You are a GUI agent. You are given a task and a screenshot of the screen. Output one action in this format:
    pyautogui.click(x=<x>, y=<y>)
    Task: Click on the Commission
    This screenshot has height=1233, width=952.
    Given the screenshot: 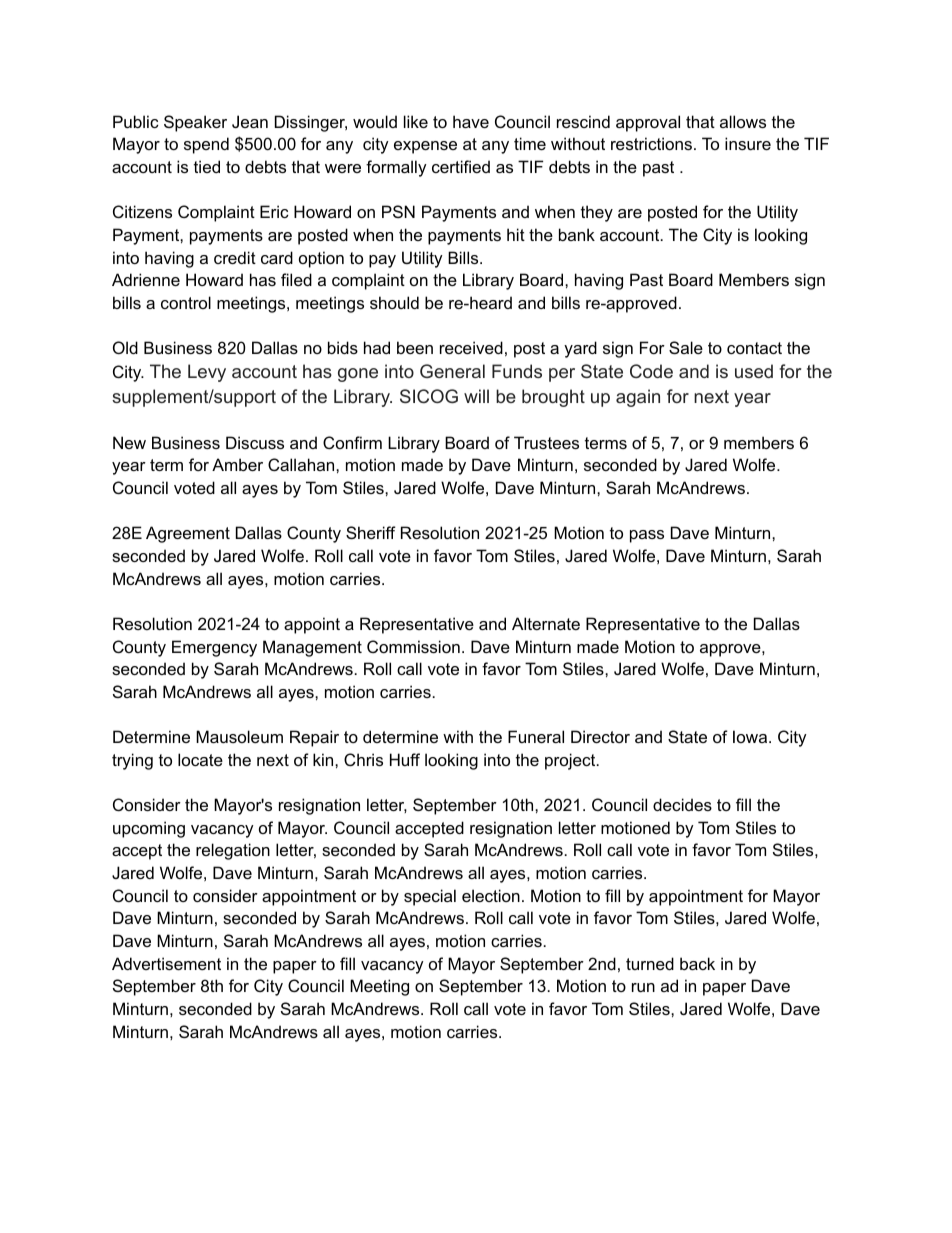 What is the action you would take?
    pyautogui.click(x=413, y=646)
